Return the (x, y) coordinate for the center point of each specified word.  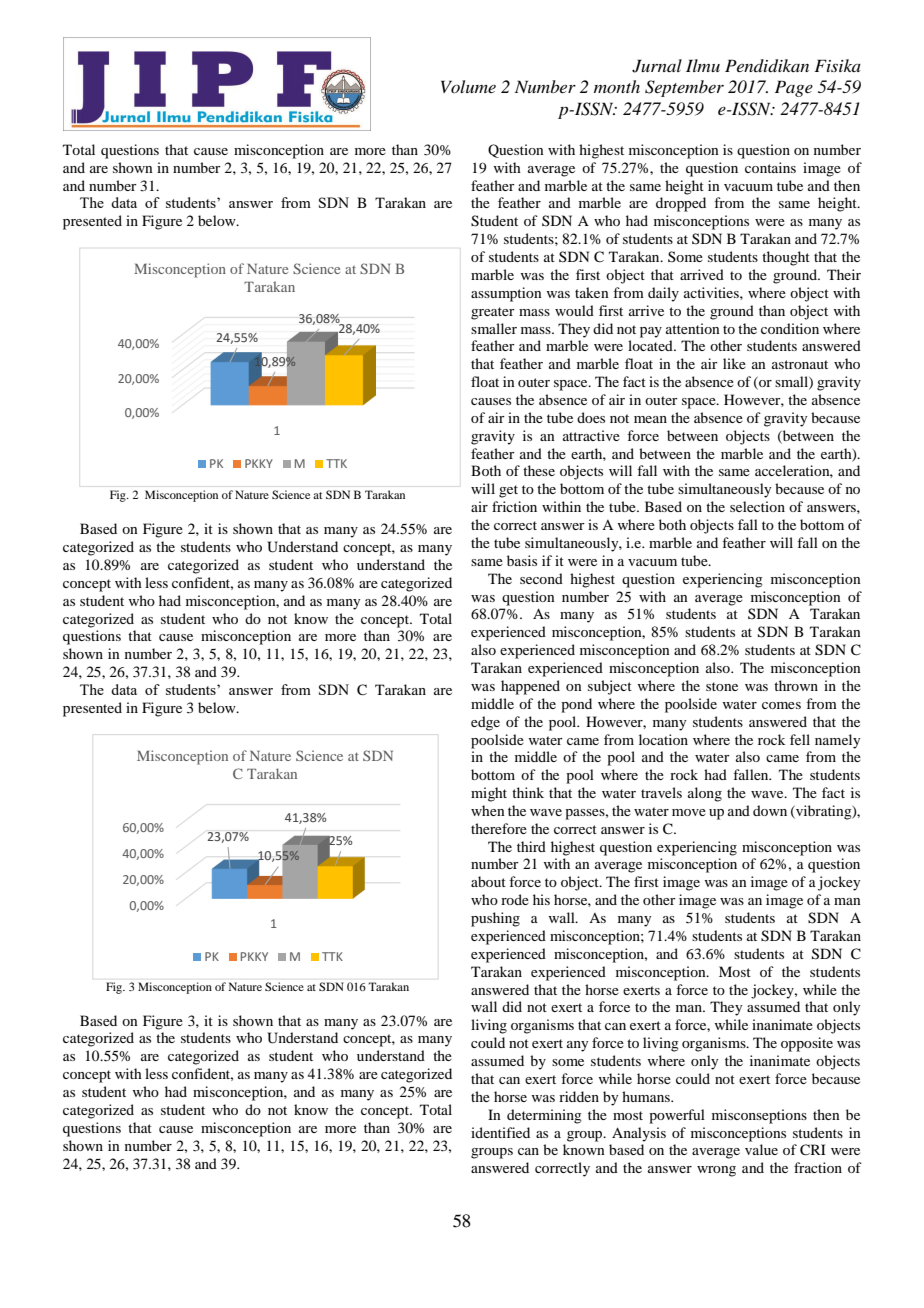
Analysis (639, 1134)
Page (794, 88)
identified (500, 1132)
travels (661, 792)
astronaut (800, 364)
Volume (468, 86)
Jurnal (657, 66)
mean (650, 419)
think (528, 792)
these (539, 470)
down (770, 810)
